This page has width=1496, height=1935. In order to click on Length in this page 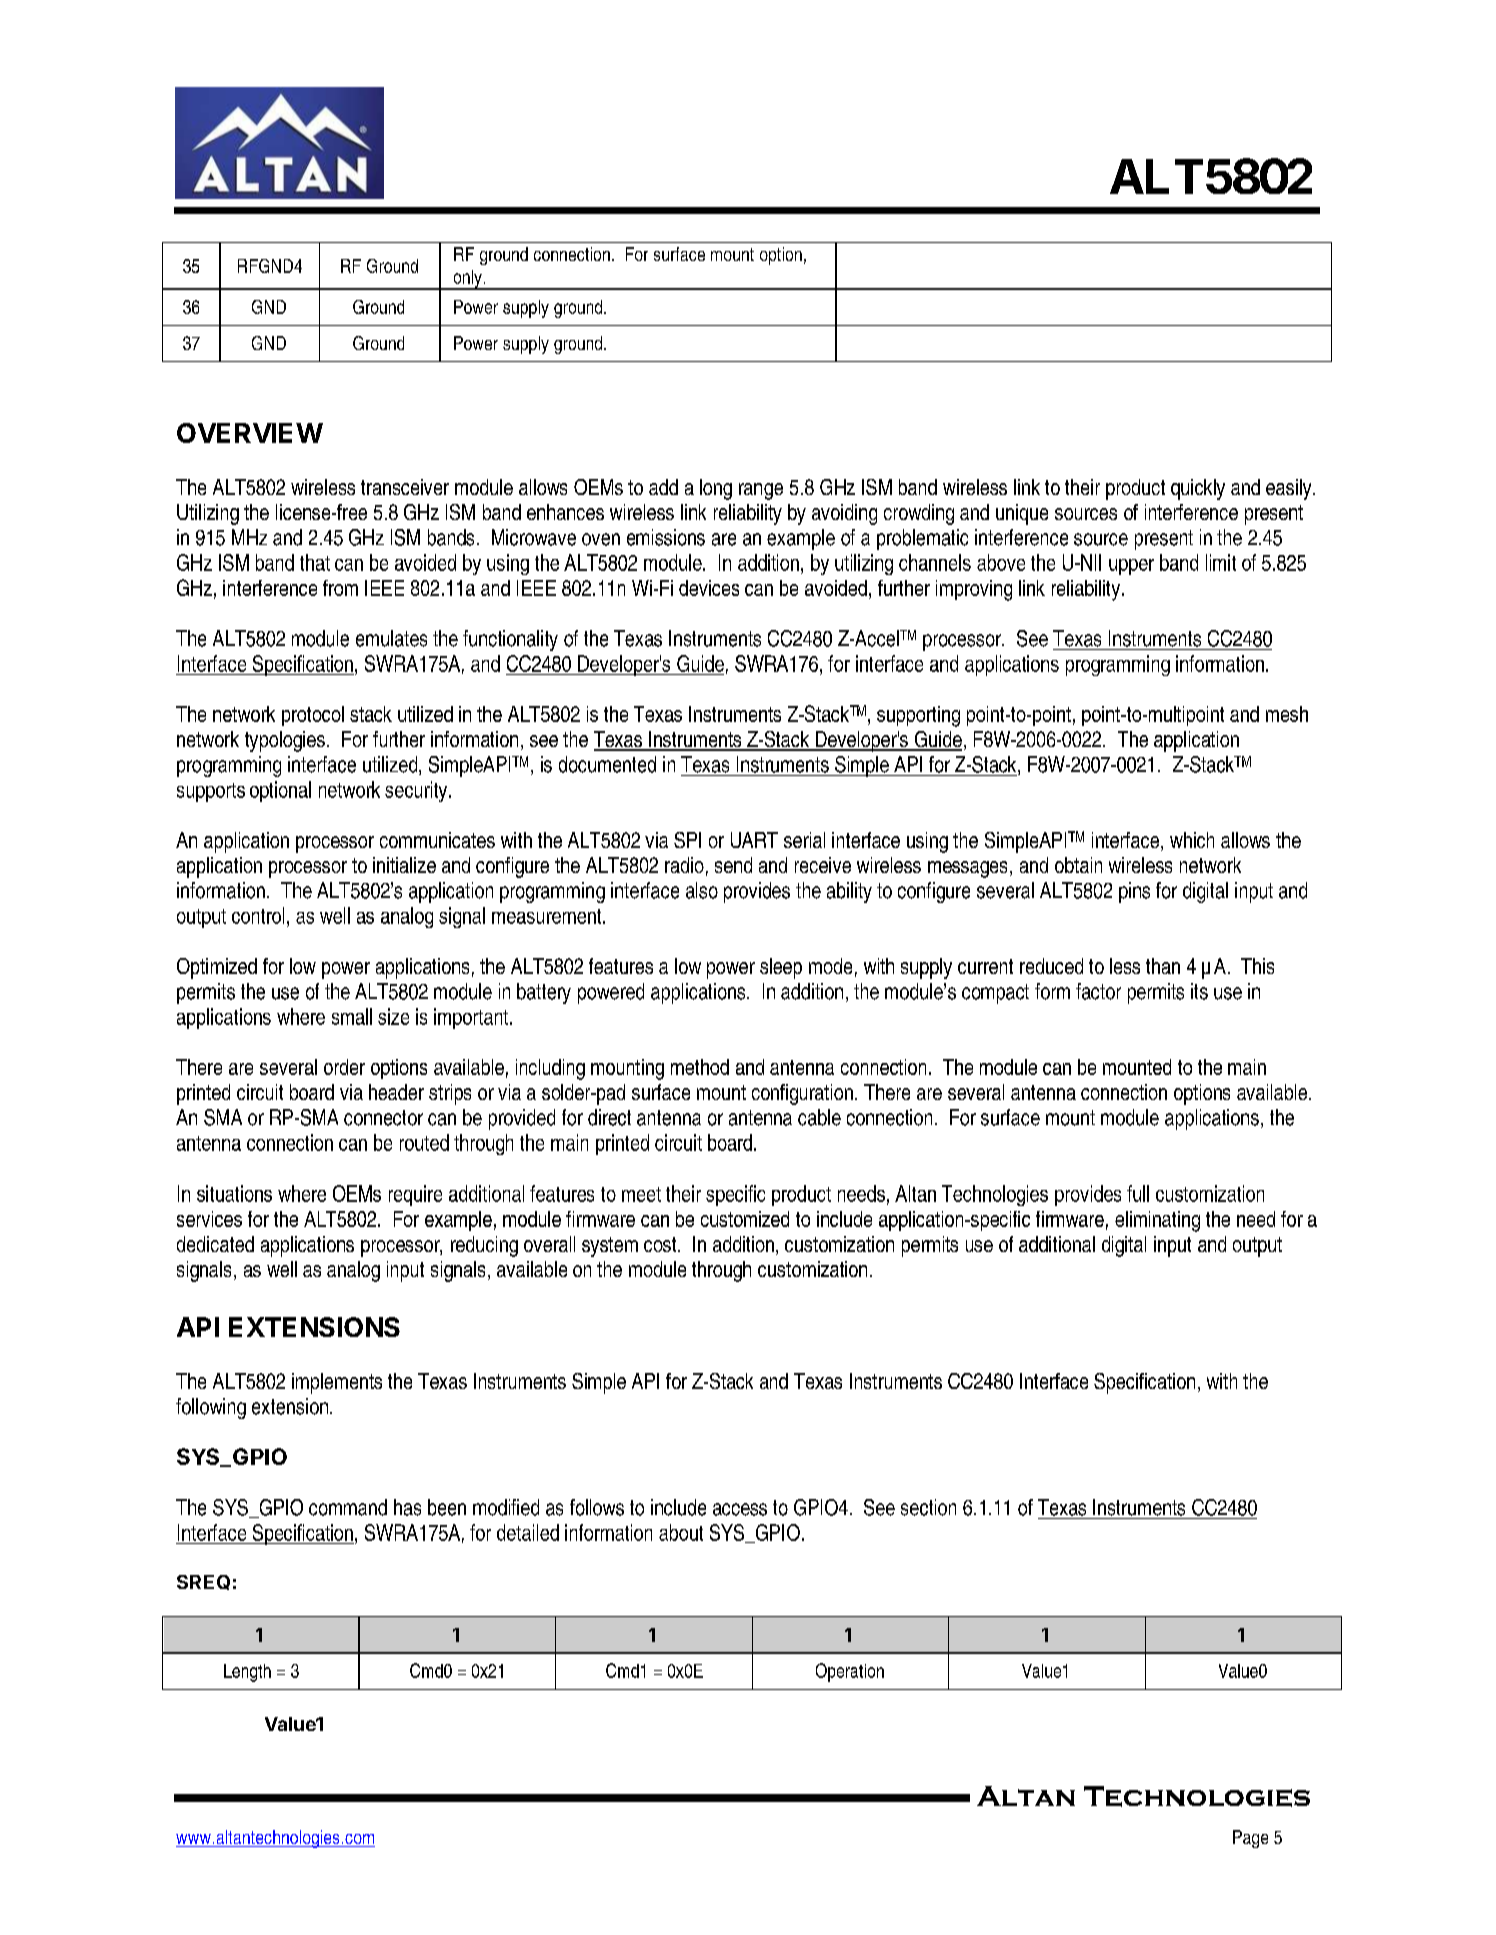, I will do `click(247, 1673)`.
